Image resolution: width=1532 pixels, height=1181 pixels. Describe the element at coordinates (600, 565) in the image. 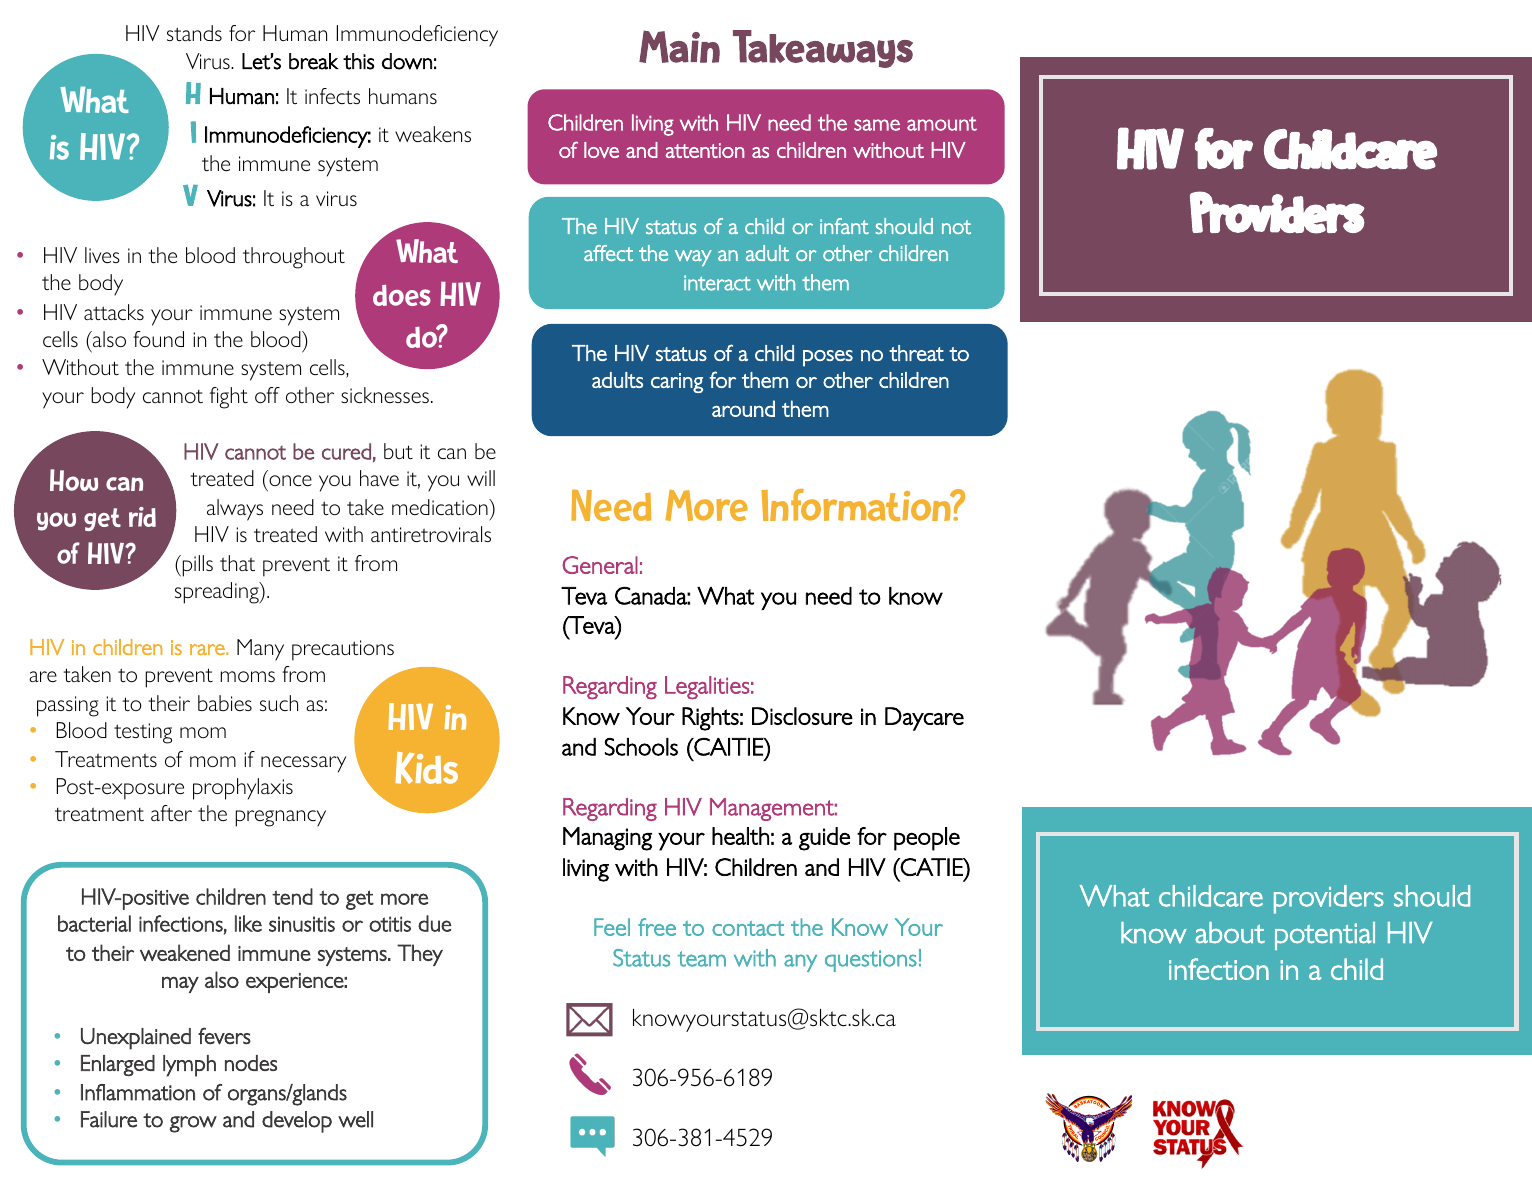

I see `General` at that location.
